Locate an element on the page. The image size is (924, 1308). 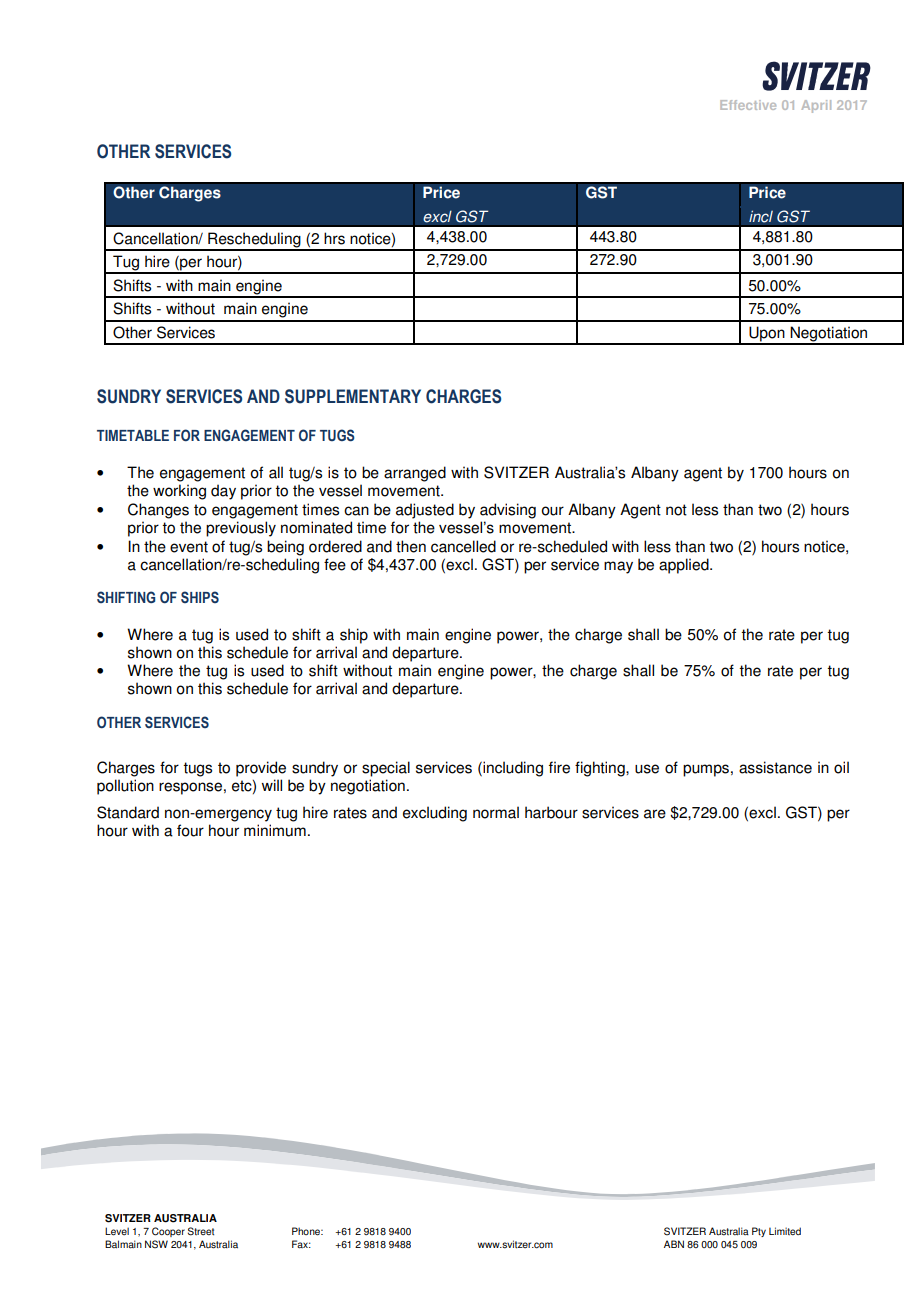
provide is located at coordinates (261, 769).
